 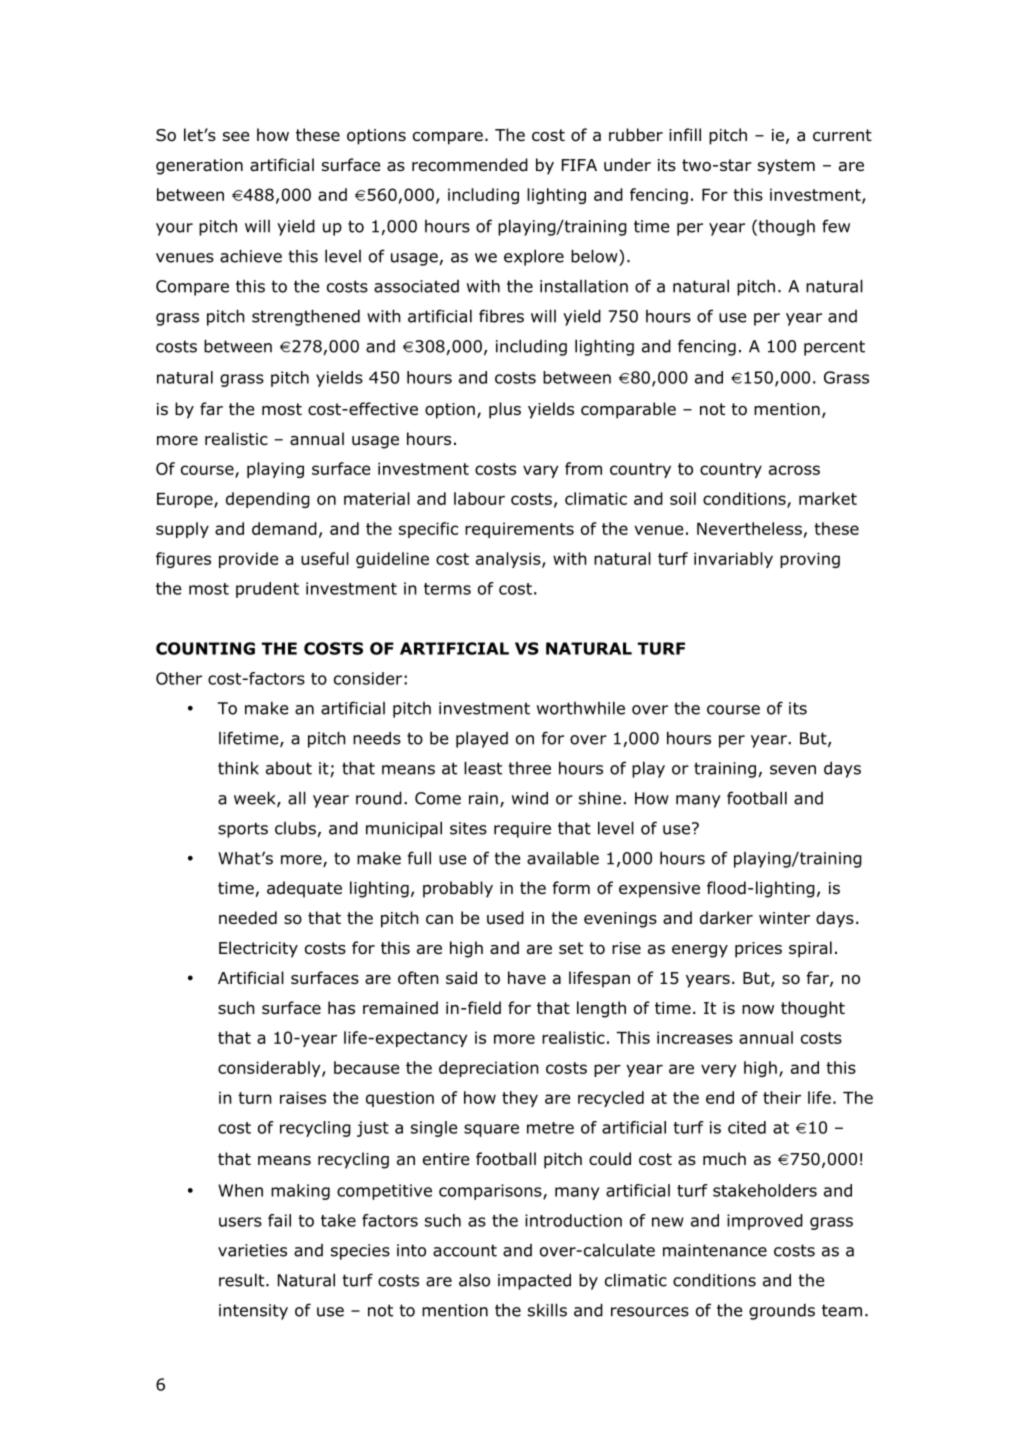 I want to click on impacted, so click(x=534, y=1281).
